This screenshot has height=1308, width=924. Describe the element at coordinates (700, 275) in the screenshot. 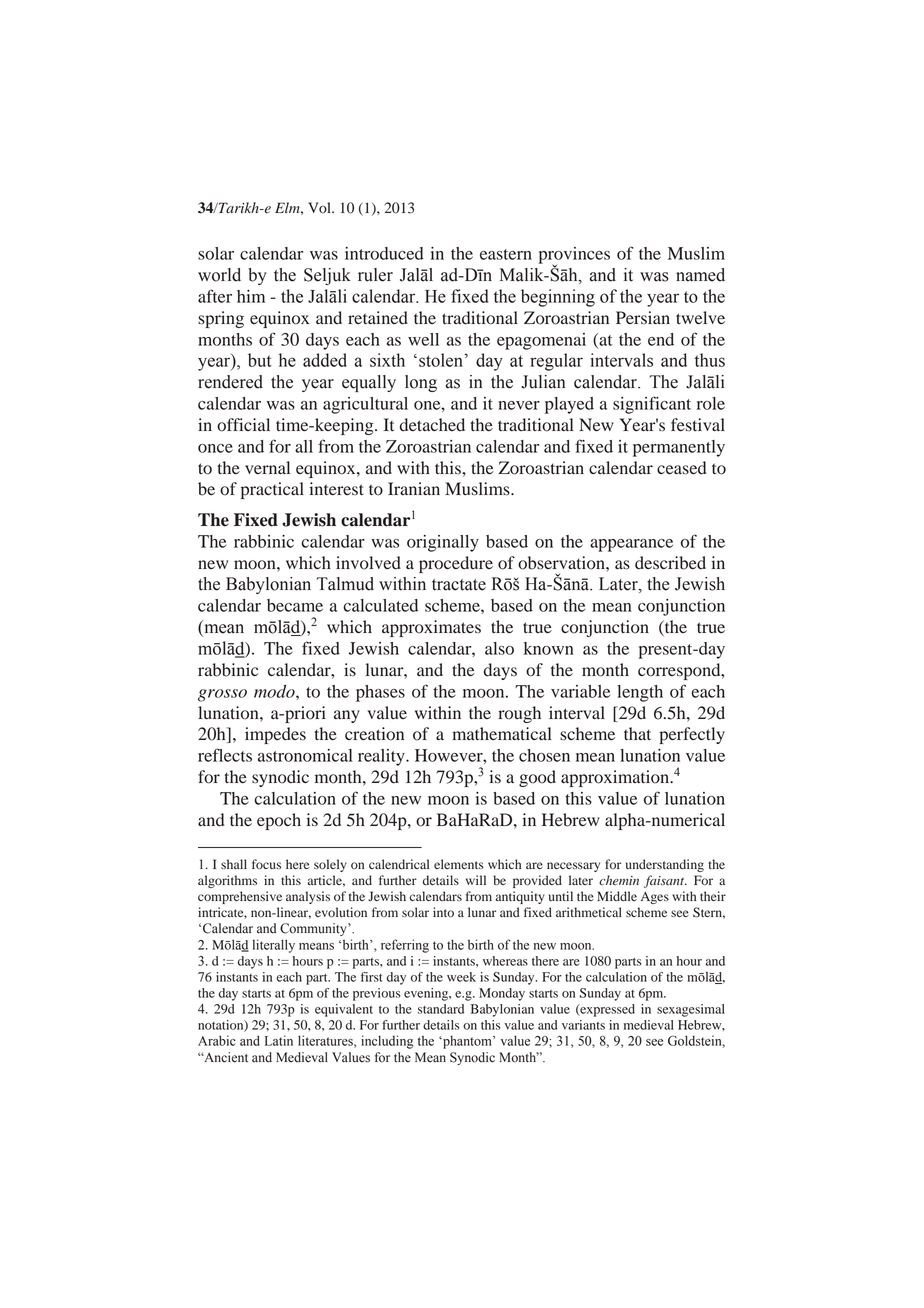

I see `named` at that location.
